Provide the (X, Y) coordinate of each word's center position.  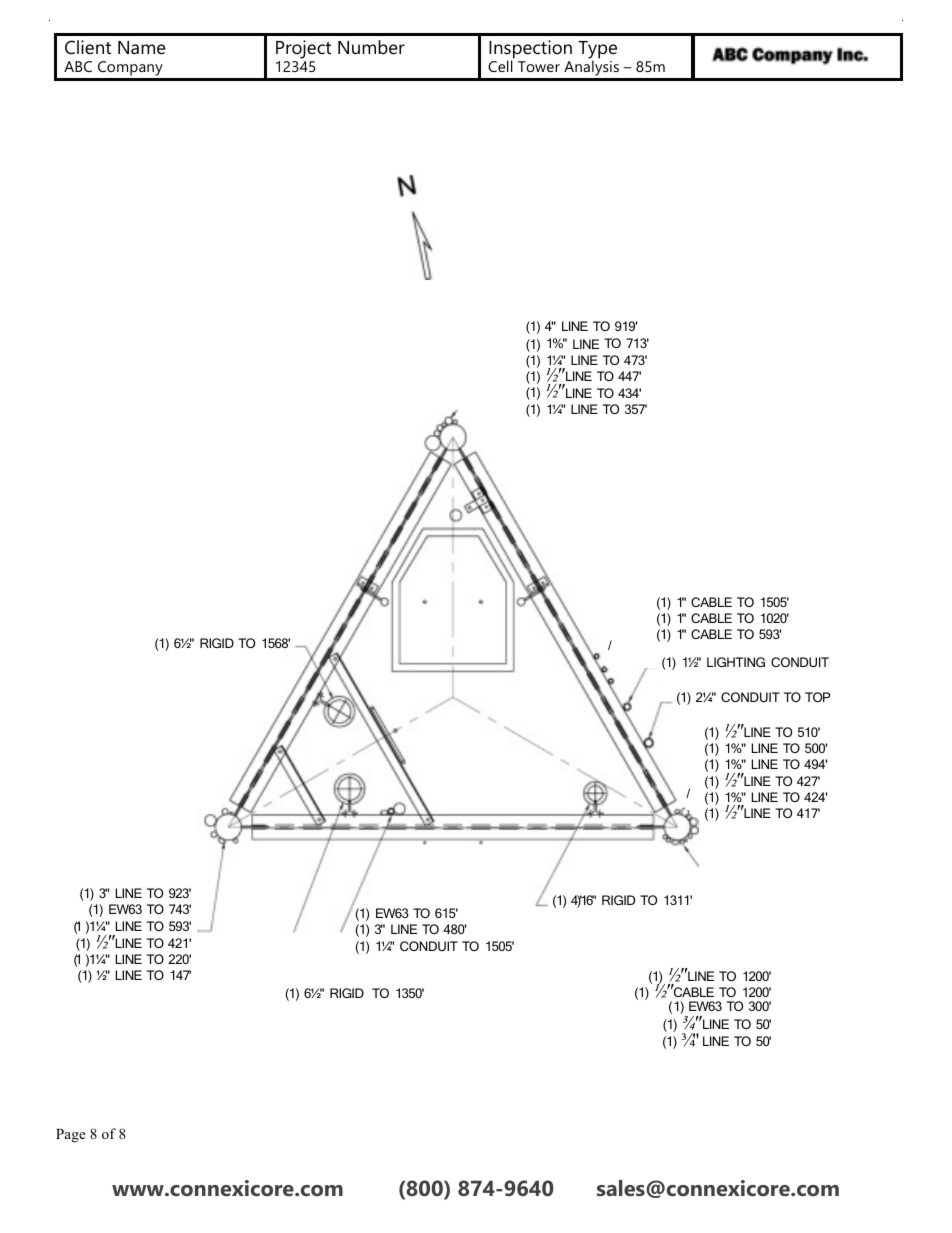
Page (71, 1136)
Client (88, 47)
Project (303, 49)
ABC (78, 66)
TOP (817, 697)
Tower (539, 66)
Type (597, 51)
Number (371, 47)
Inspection (530, 50)
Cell (501, 65)
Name (142, 47)
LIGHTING (736, 662)
